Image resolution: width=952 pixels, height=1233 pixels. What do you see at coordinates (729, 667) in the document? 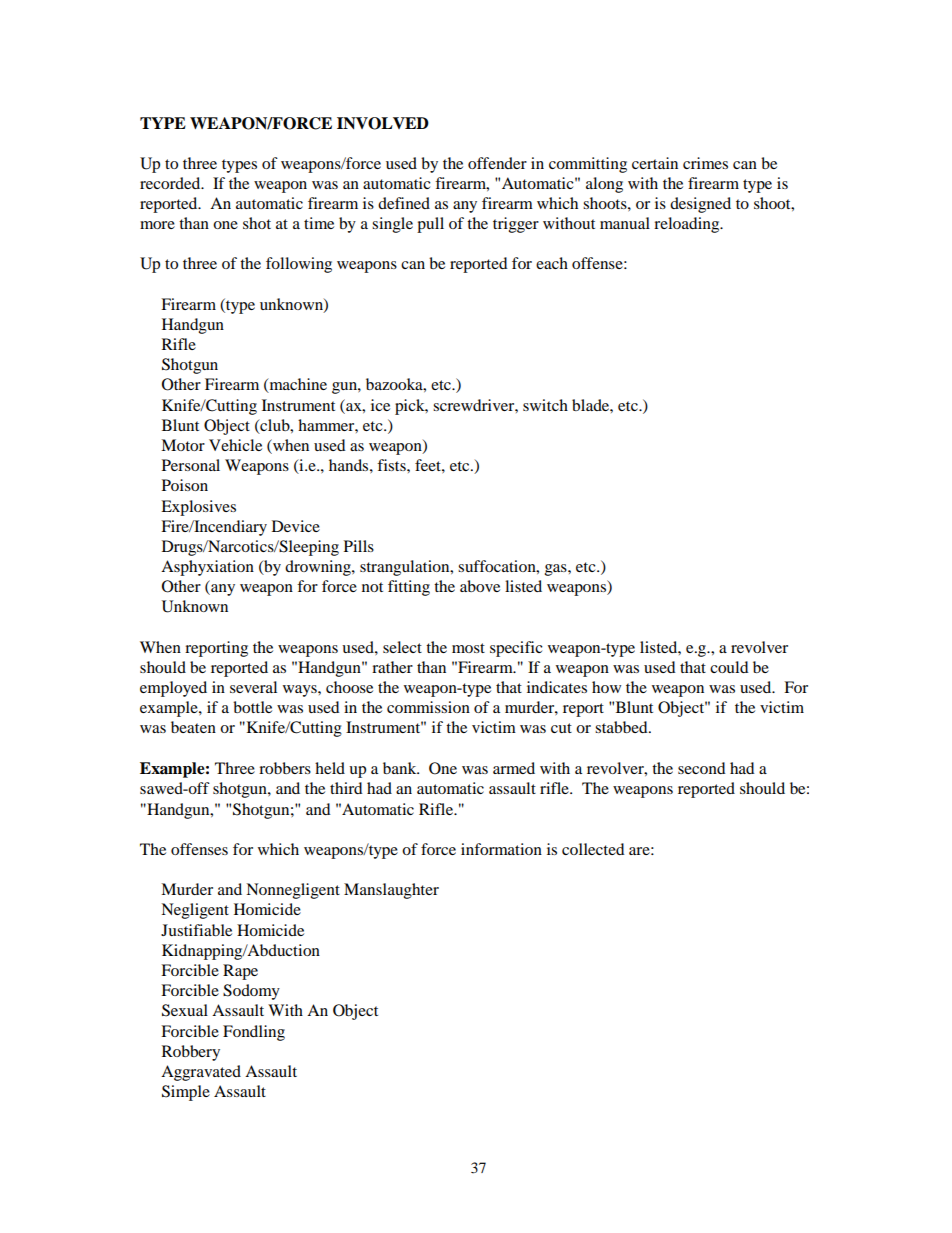
I see `could` at bounding box center [729, 667].
